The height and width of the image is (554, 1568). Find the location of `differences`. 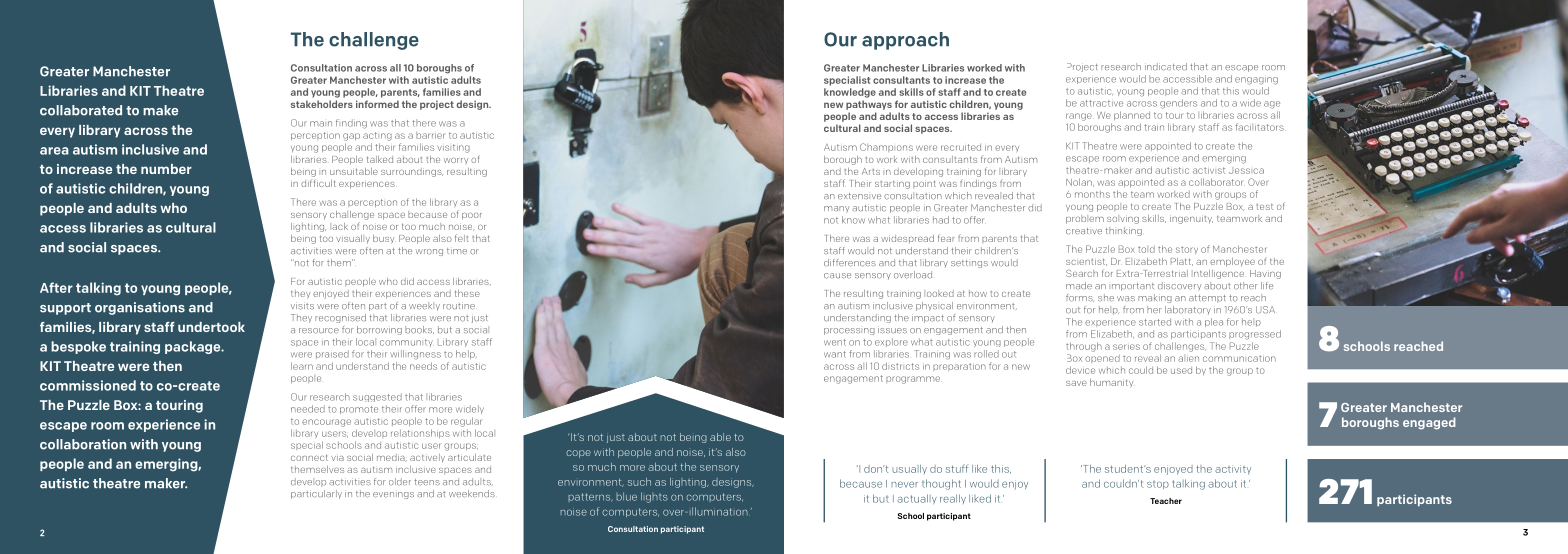

differences is located at coordinates (850, 263).
